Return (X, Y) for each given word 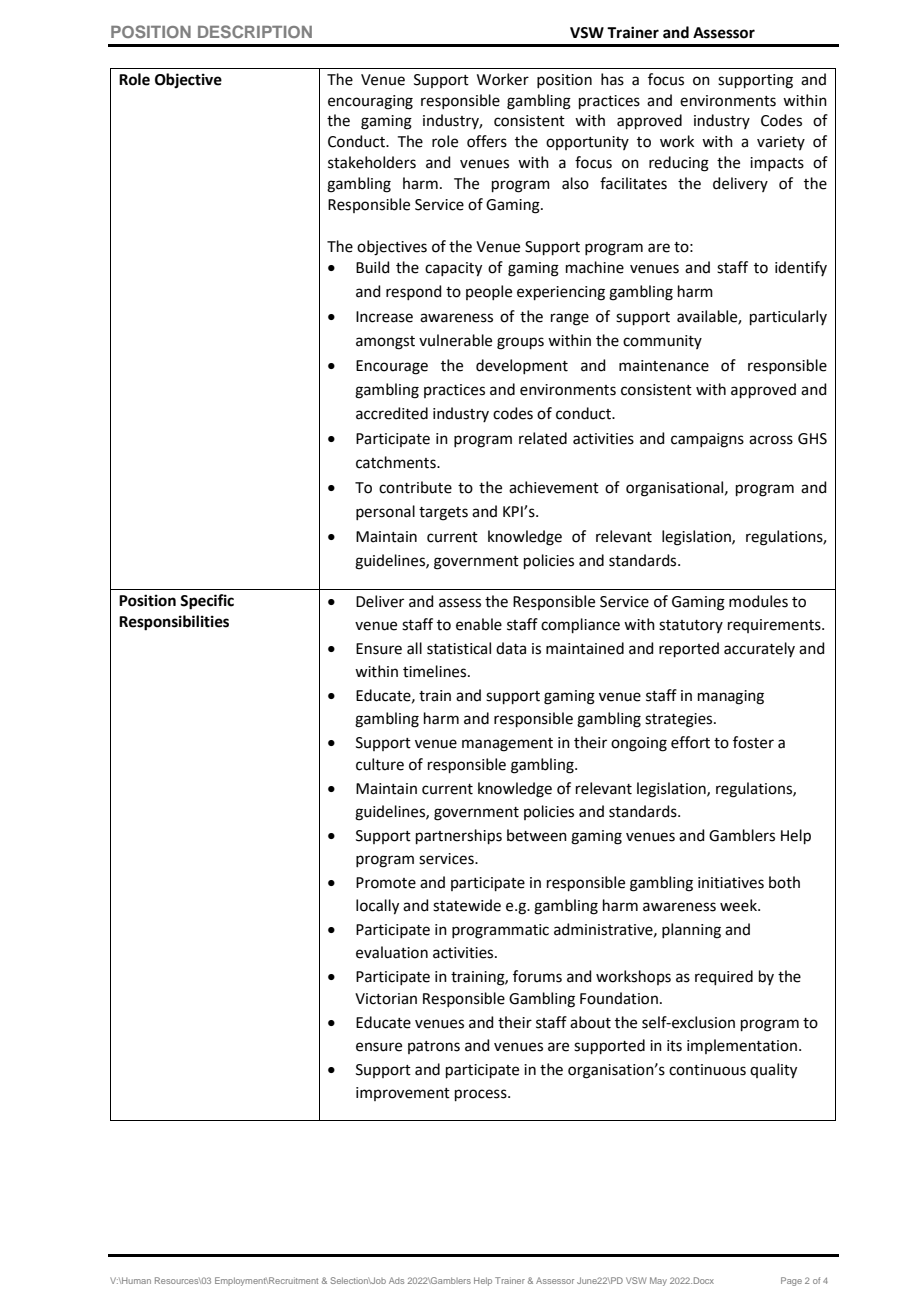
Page (791, 1281)
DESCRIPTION (255, 31)
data (511, 648)
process (482, 1095)
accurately (759, 649)
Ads (396, 1280)
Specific (207, 602)
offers (487, 141)
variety (781, 143)
